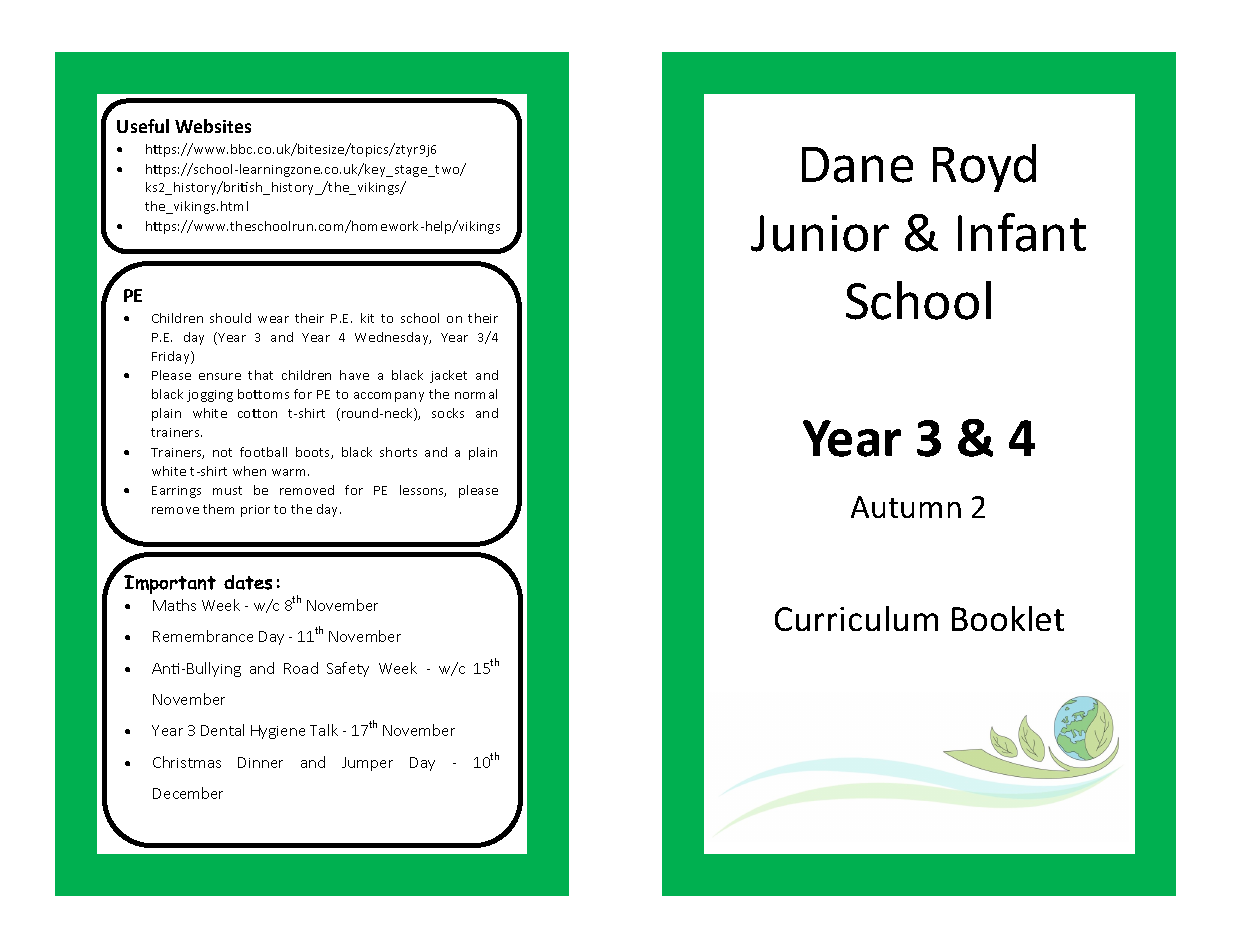 This screenshot has width=1233, height=952. What do you see at coordinates (230, 318) in the screenshot?
I see `should` at bounding box center [230, 318].
